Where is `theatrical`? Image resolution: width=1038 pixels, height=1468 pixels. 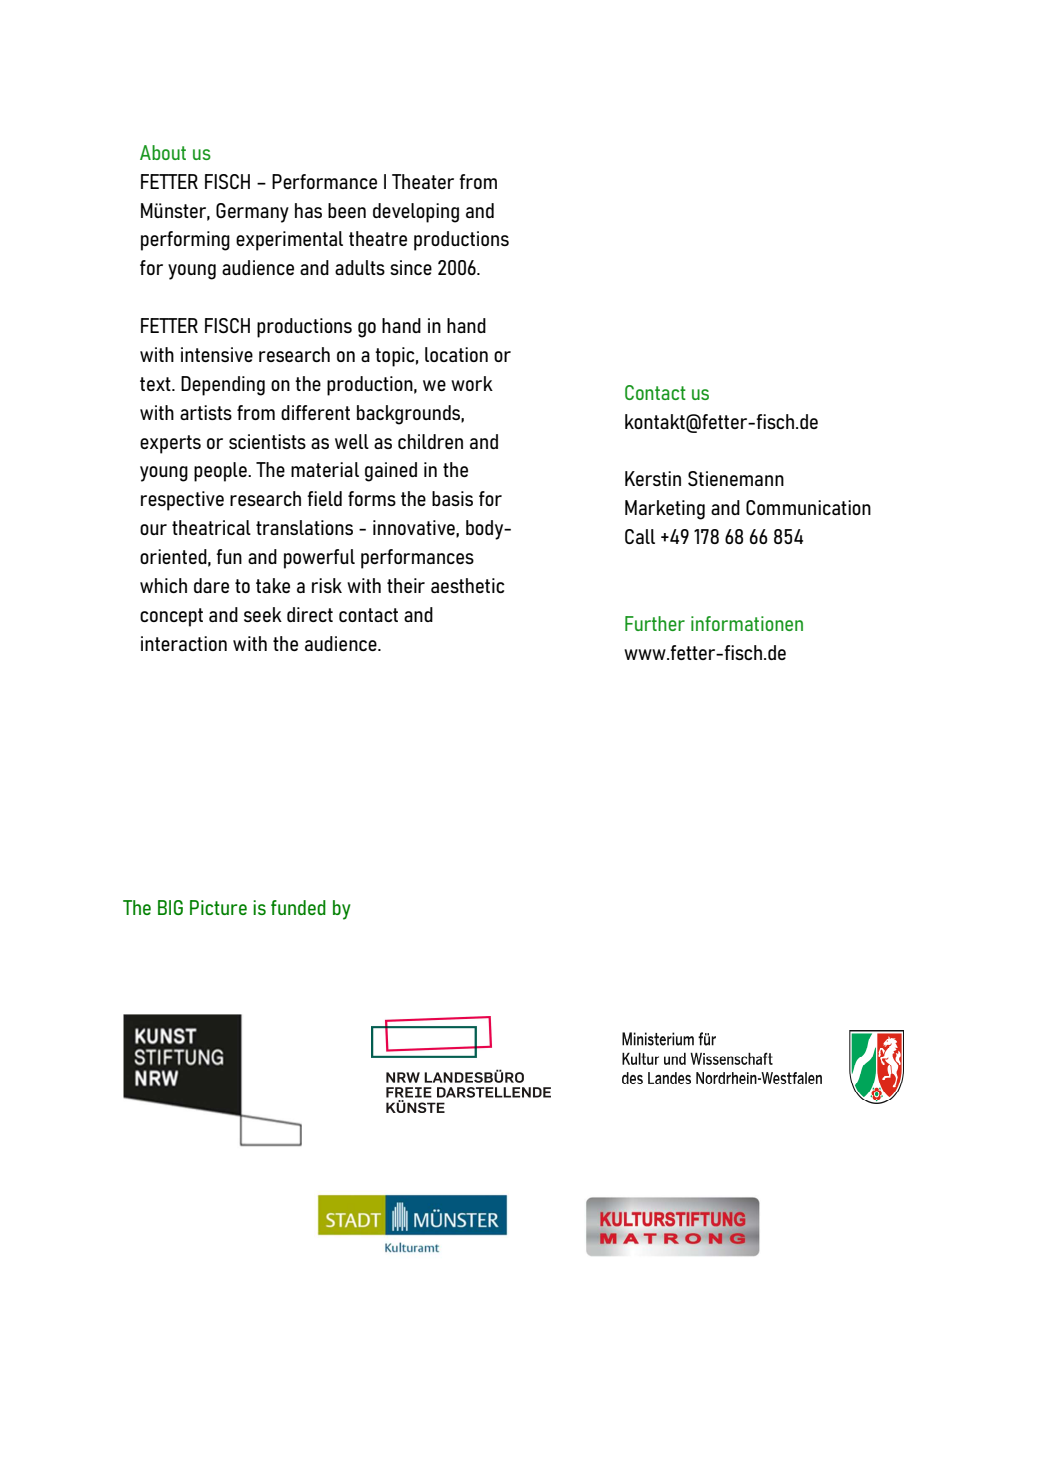
theatrical is located at coordinates (211, 527).
